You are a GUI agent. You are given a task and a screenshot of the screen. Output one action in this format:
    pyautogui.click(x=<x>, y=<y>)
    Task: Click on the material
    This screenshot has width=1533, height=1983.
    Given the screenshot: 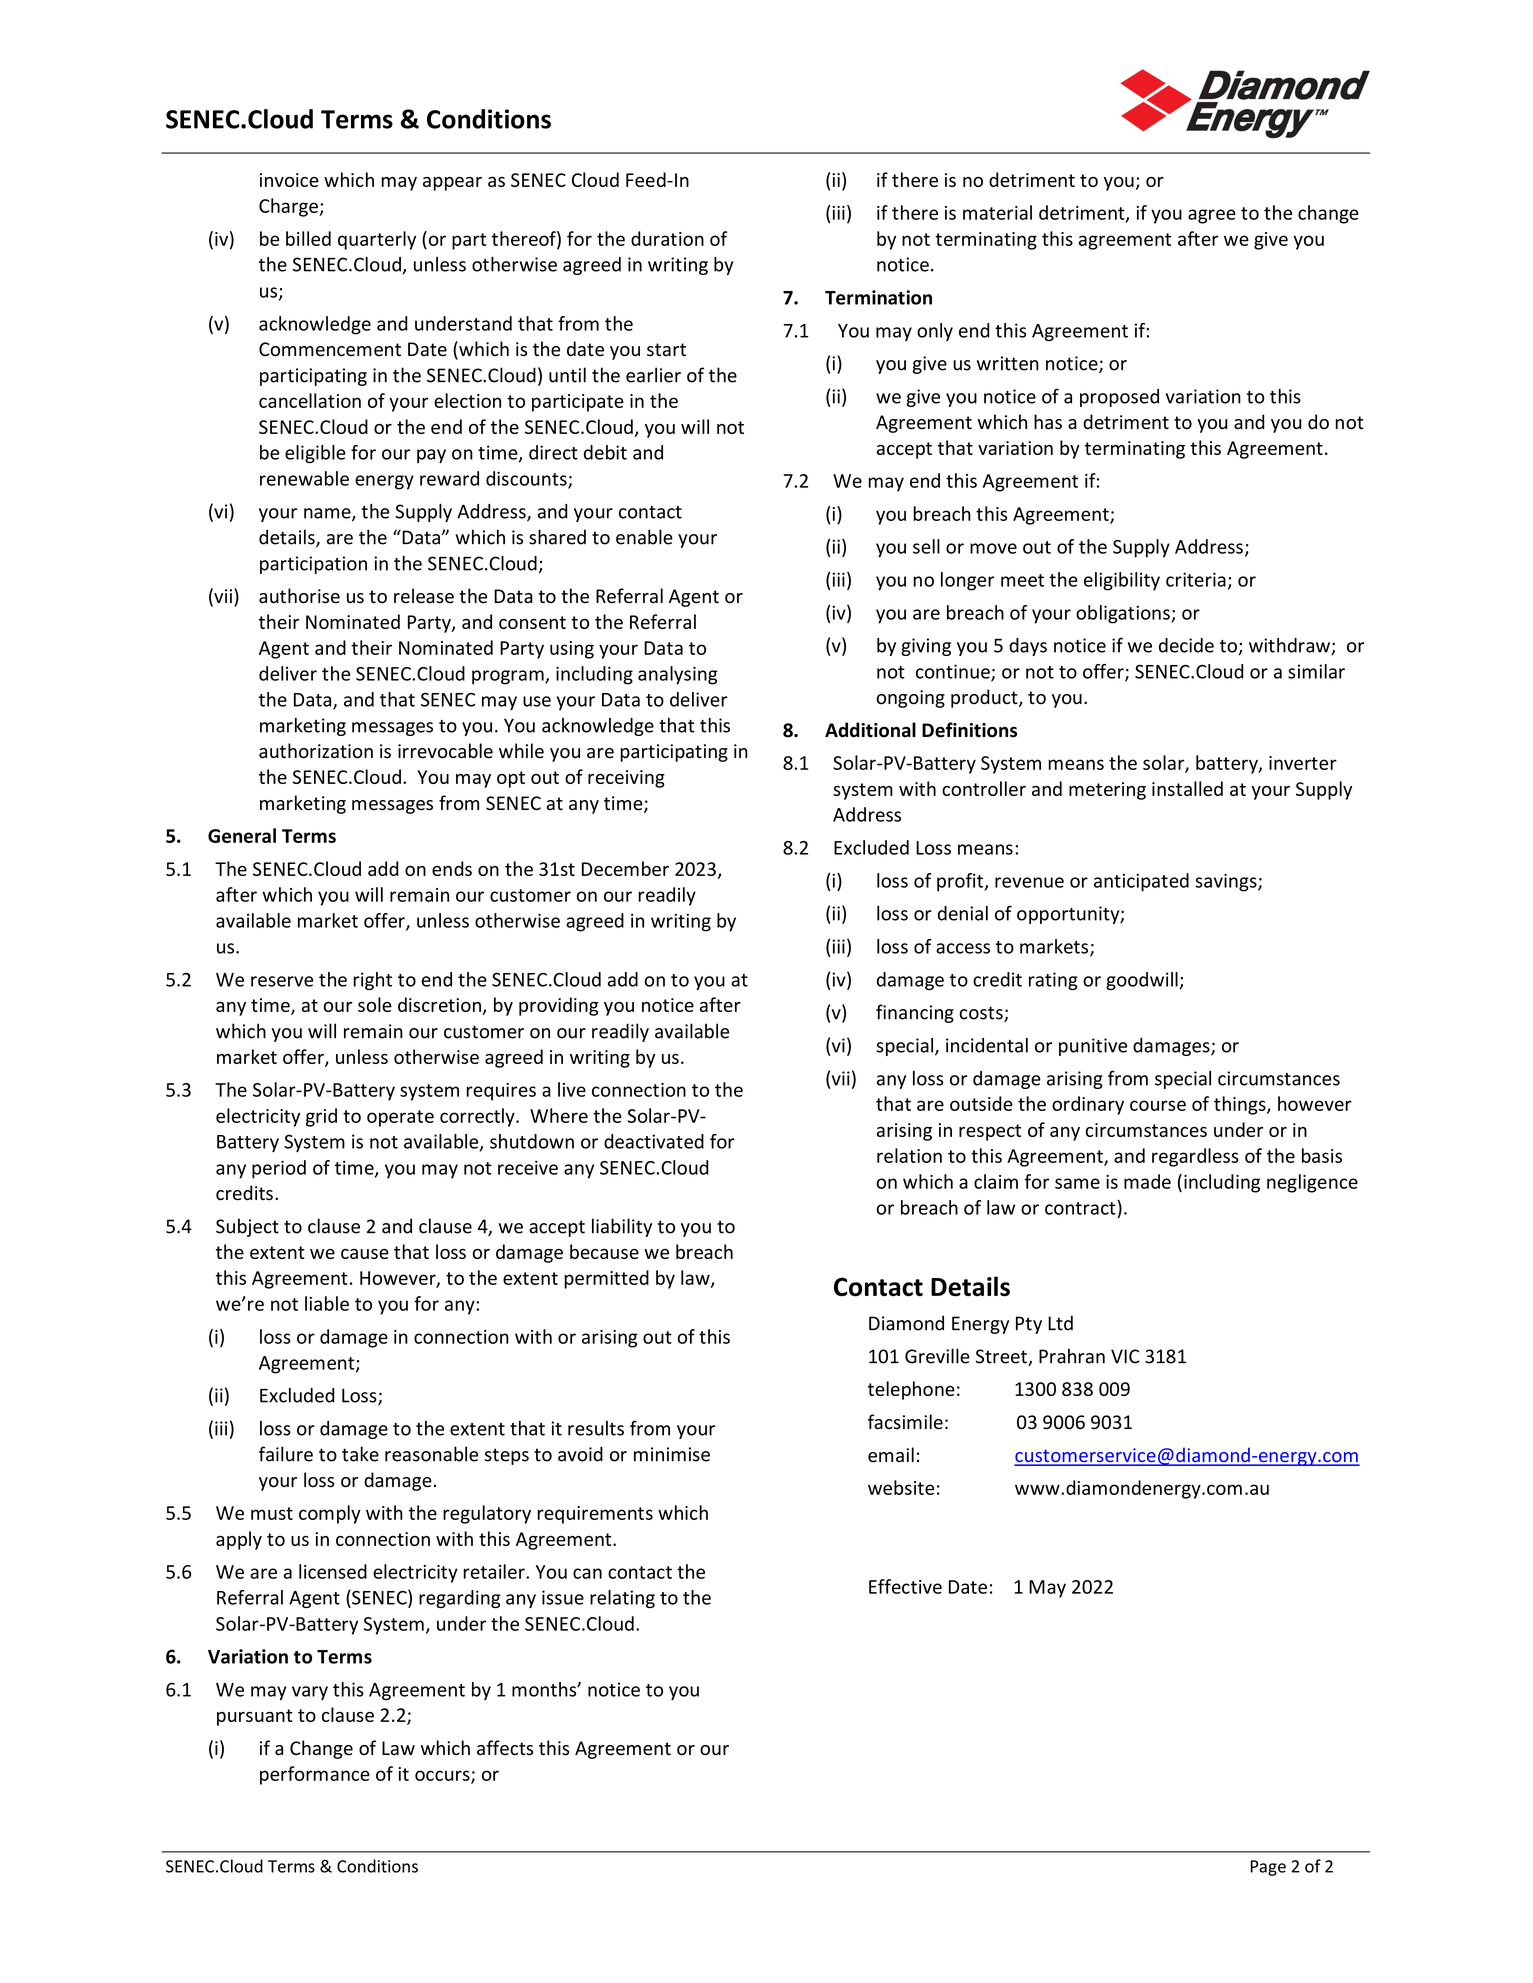 What is the action you would take?
    pyautogui.click(x=997, y=212)
